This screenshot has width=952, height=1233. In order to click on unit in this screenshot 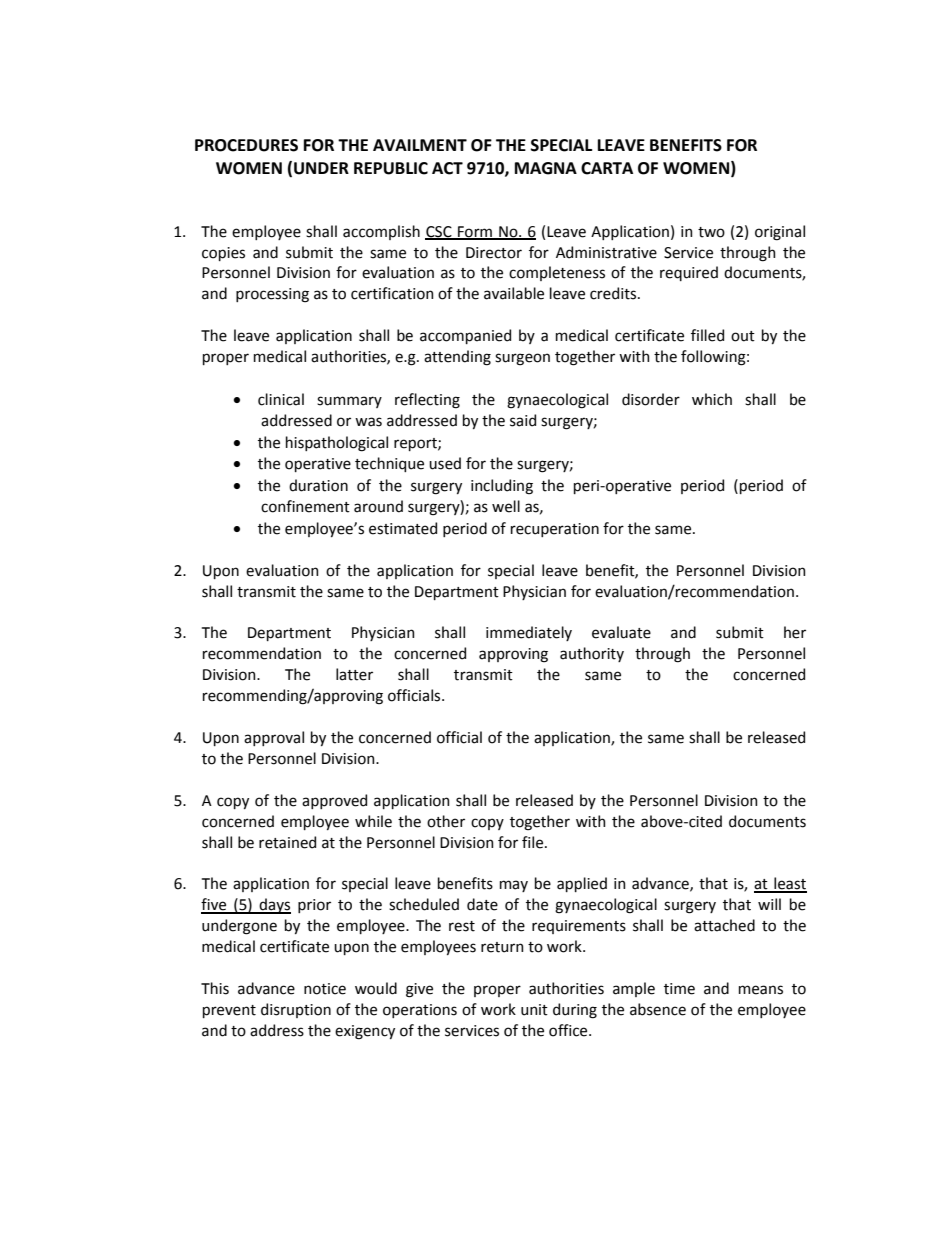, I will do `click(534, 1010)`.
